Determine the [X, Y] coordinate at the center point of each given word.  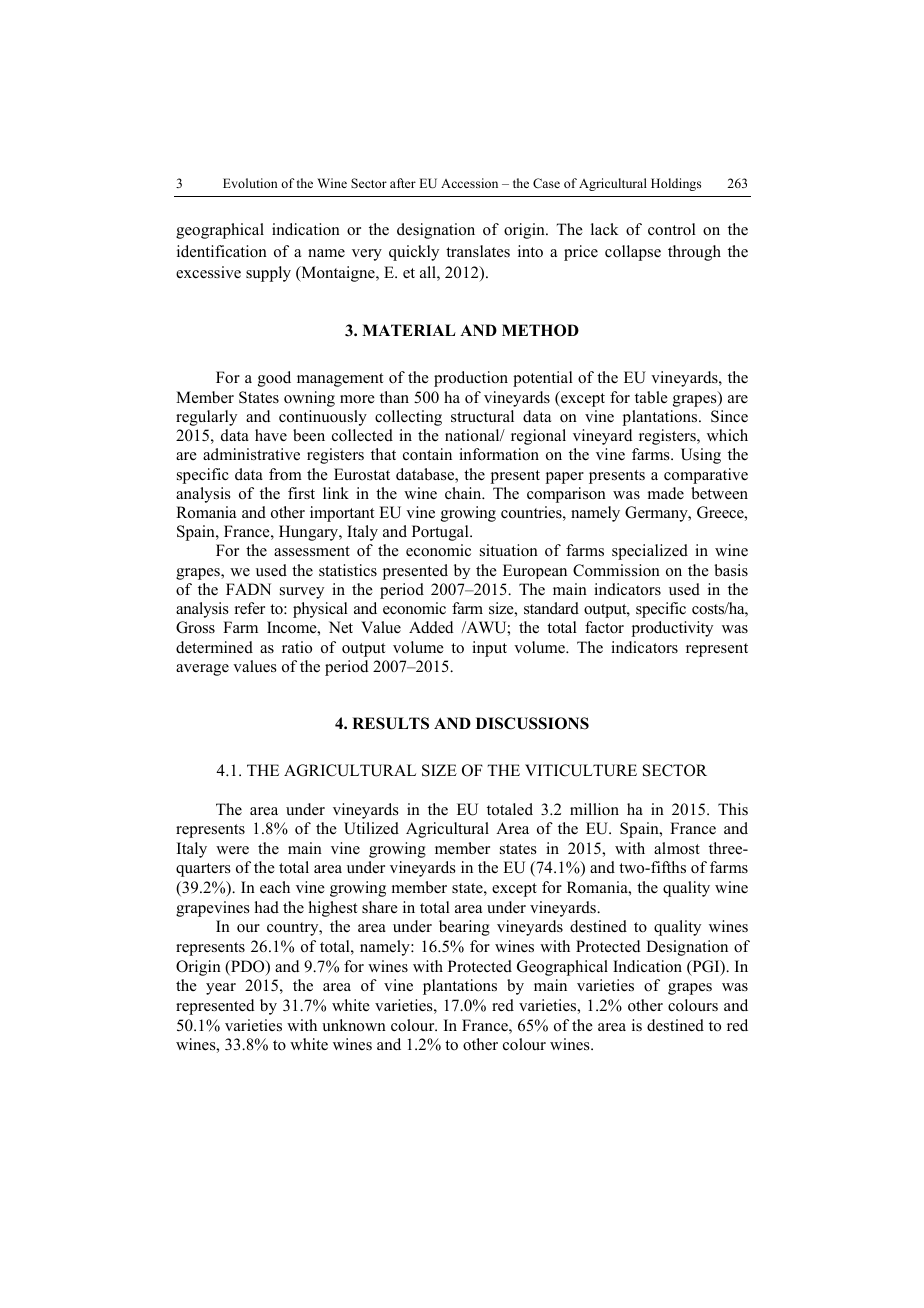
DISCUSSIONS [532, 723]
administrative [251, 454]
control [672, 229]
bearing [464, 928]
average [202, 670]
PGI [706, 967]
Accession [469, 183]
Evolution [250, 183]
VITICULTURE [581, 770]
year [221, 989]
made [666, 493]
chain [464, 493]
